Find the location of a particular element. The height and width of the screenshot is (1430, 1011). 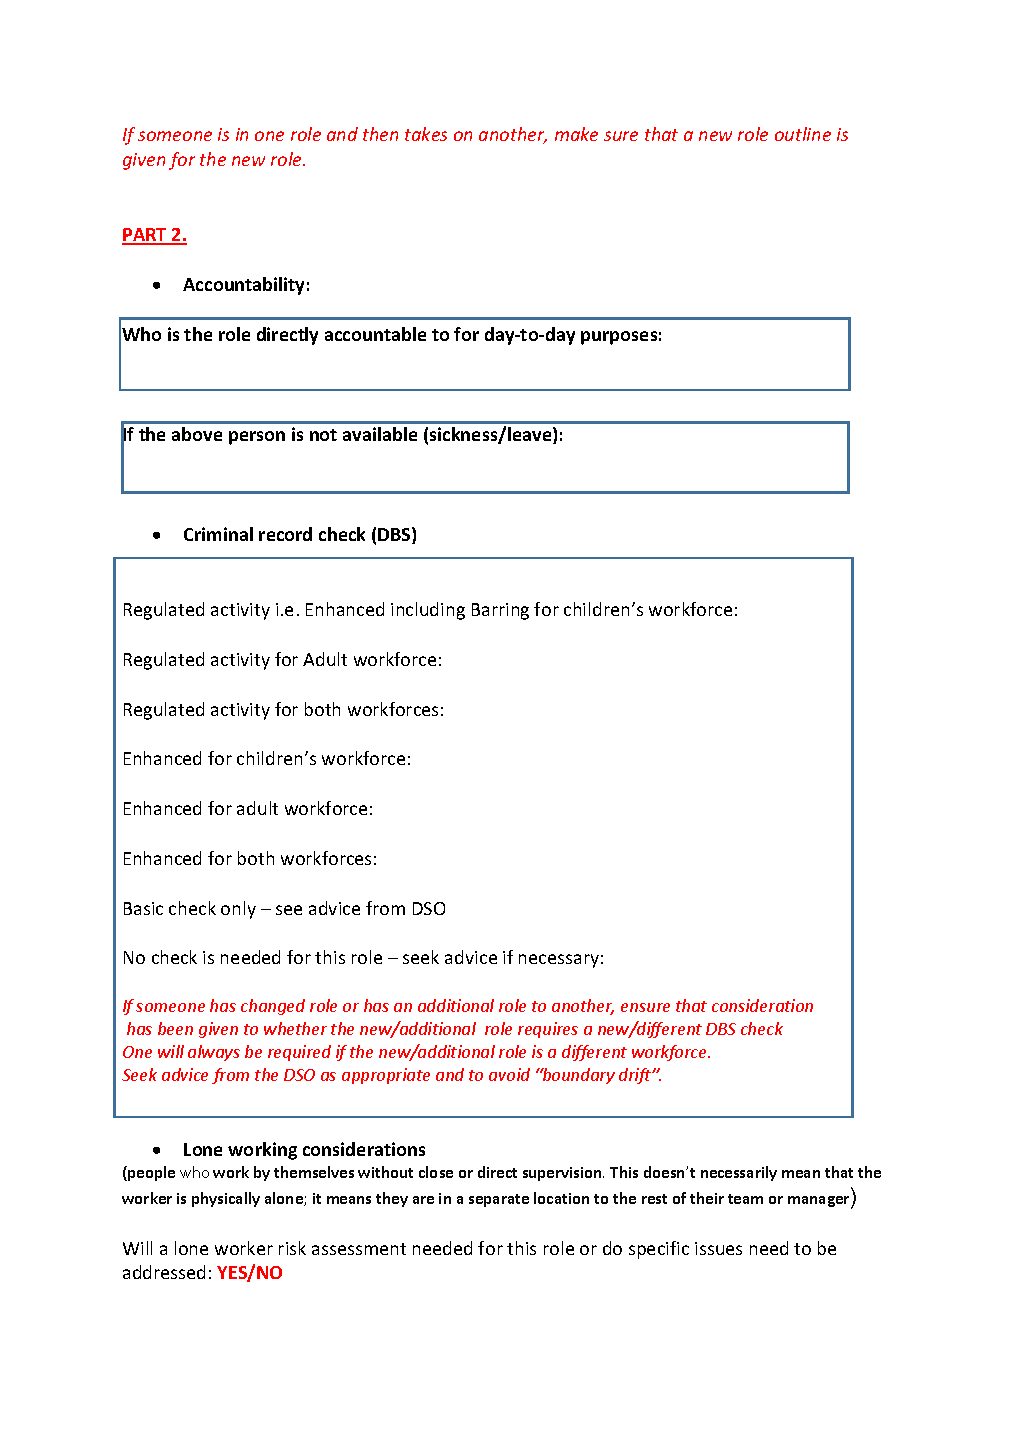

drift is located at coordinates (636, 1076).
